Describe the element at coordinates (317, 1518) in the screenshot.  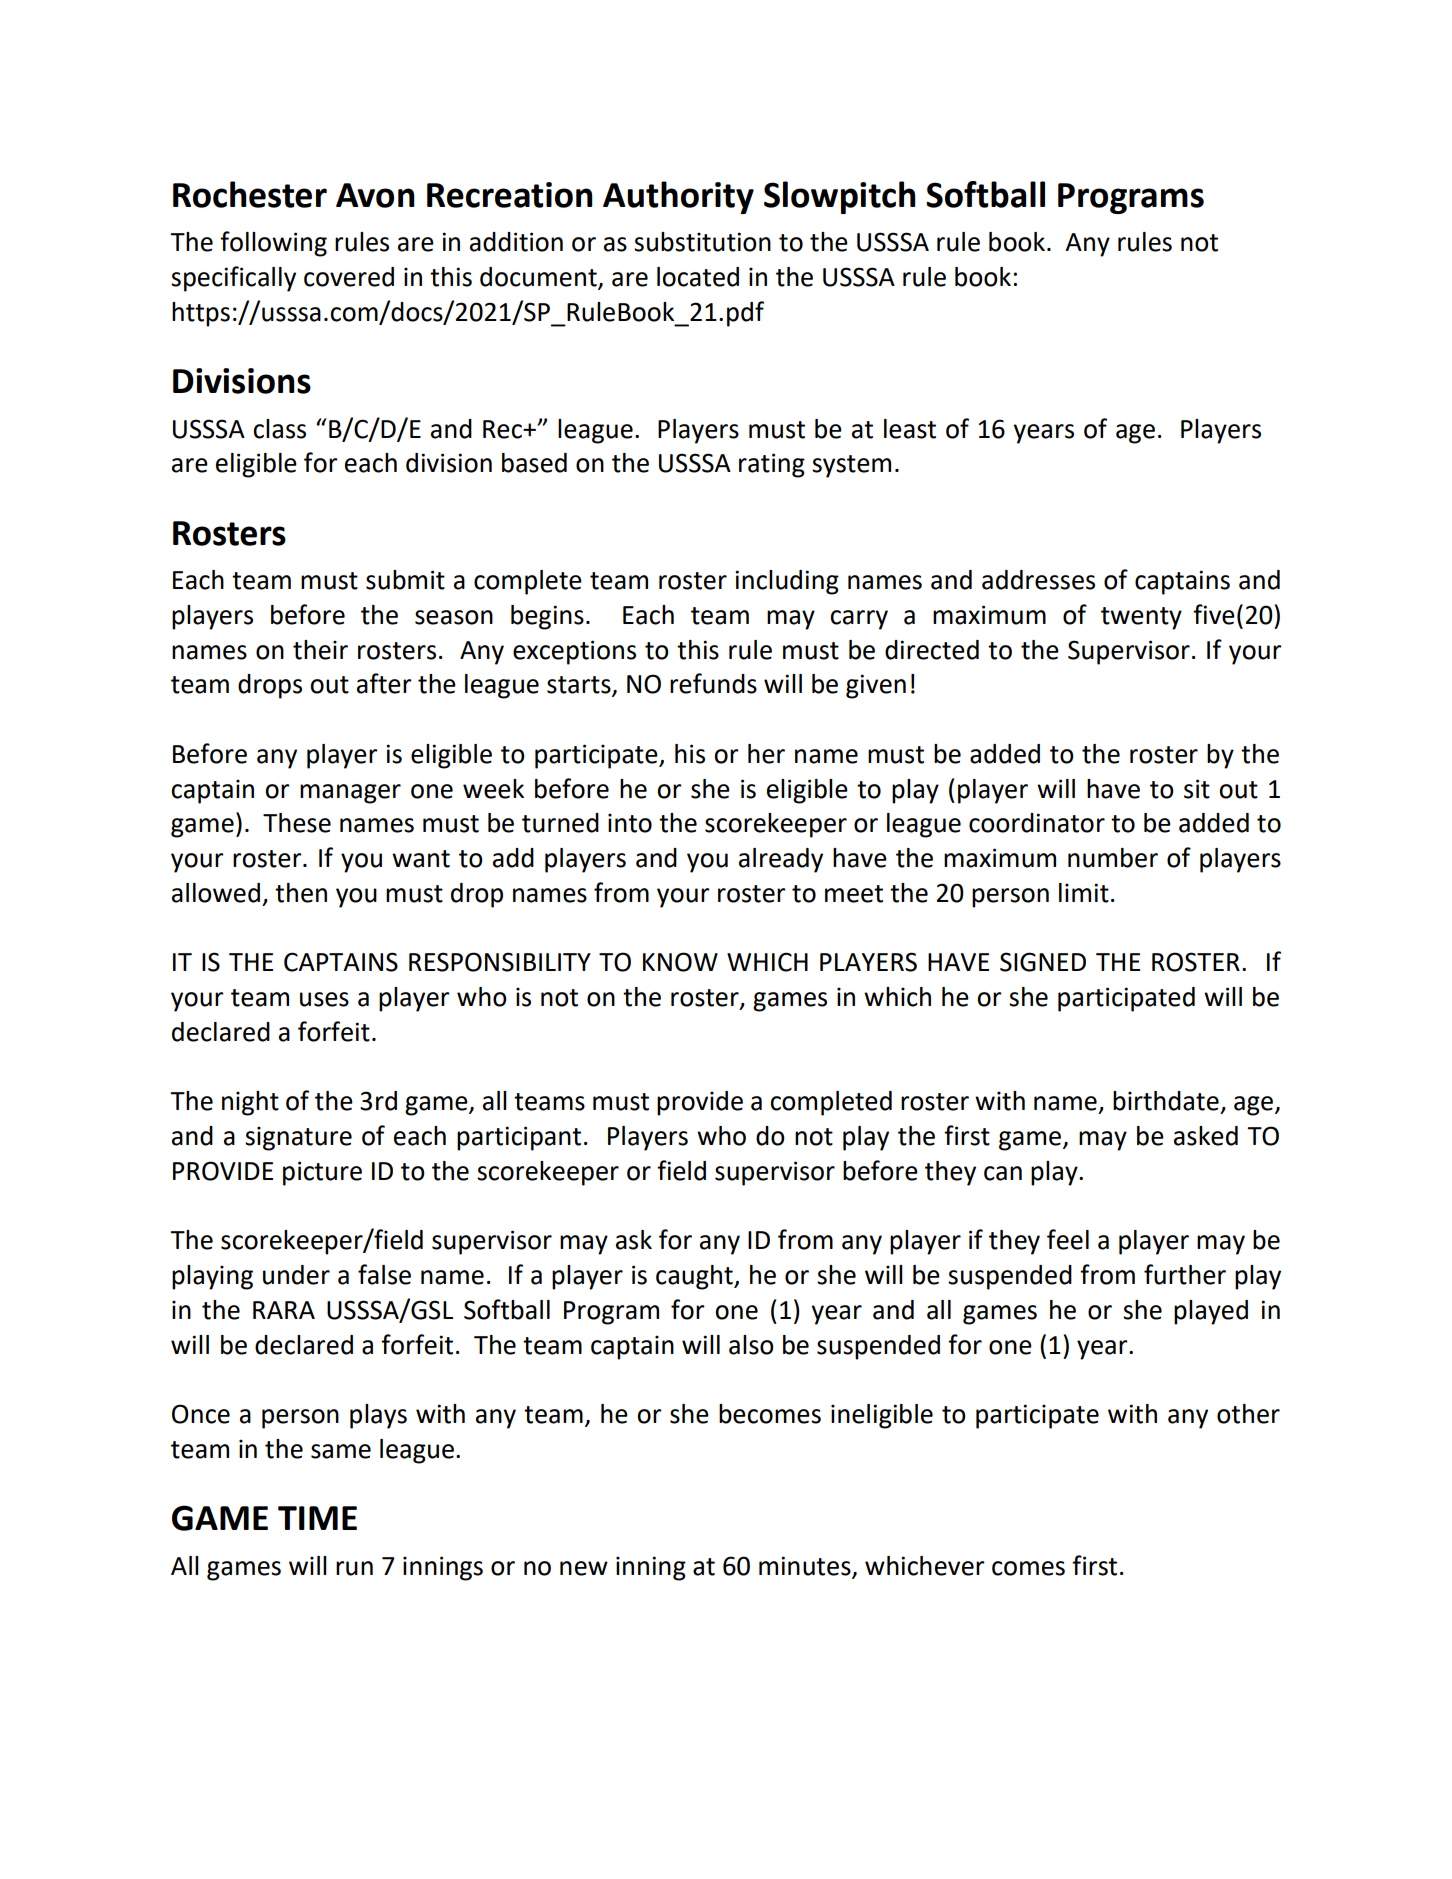
I see `TIME` at that location.
